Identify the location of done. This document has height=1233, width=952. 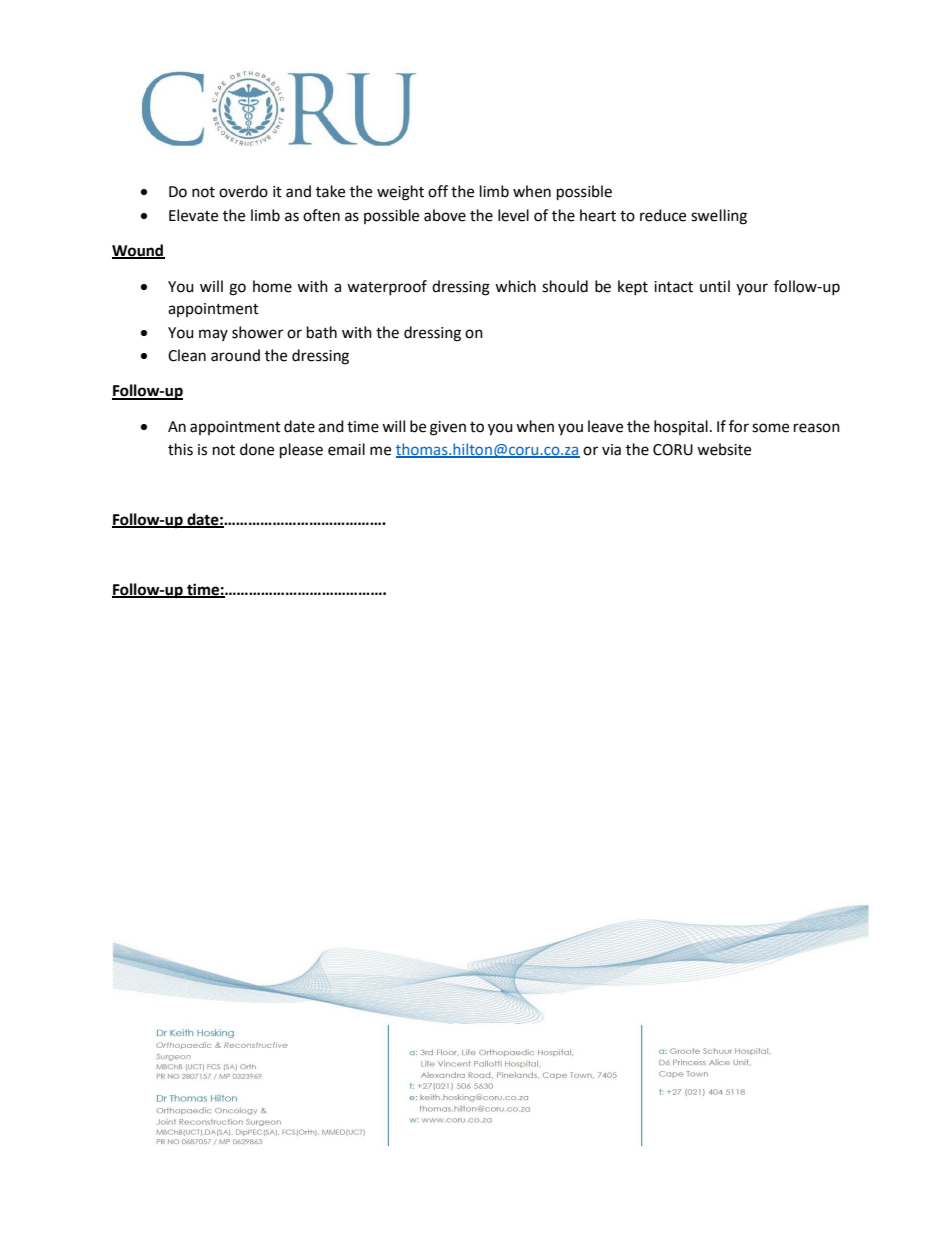
(257, 449).
